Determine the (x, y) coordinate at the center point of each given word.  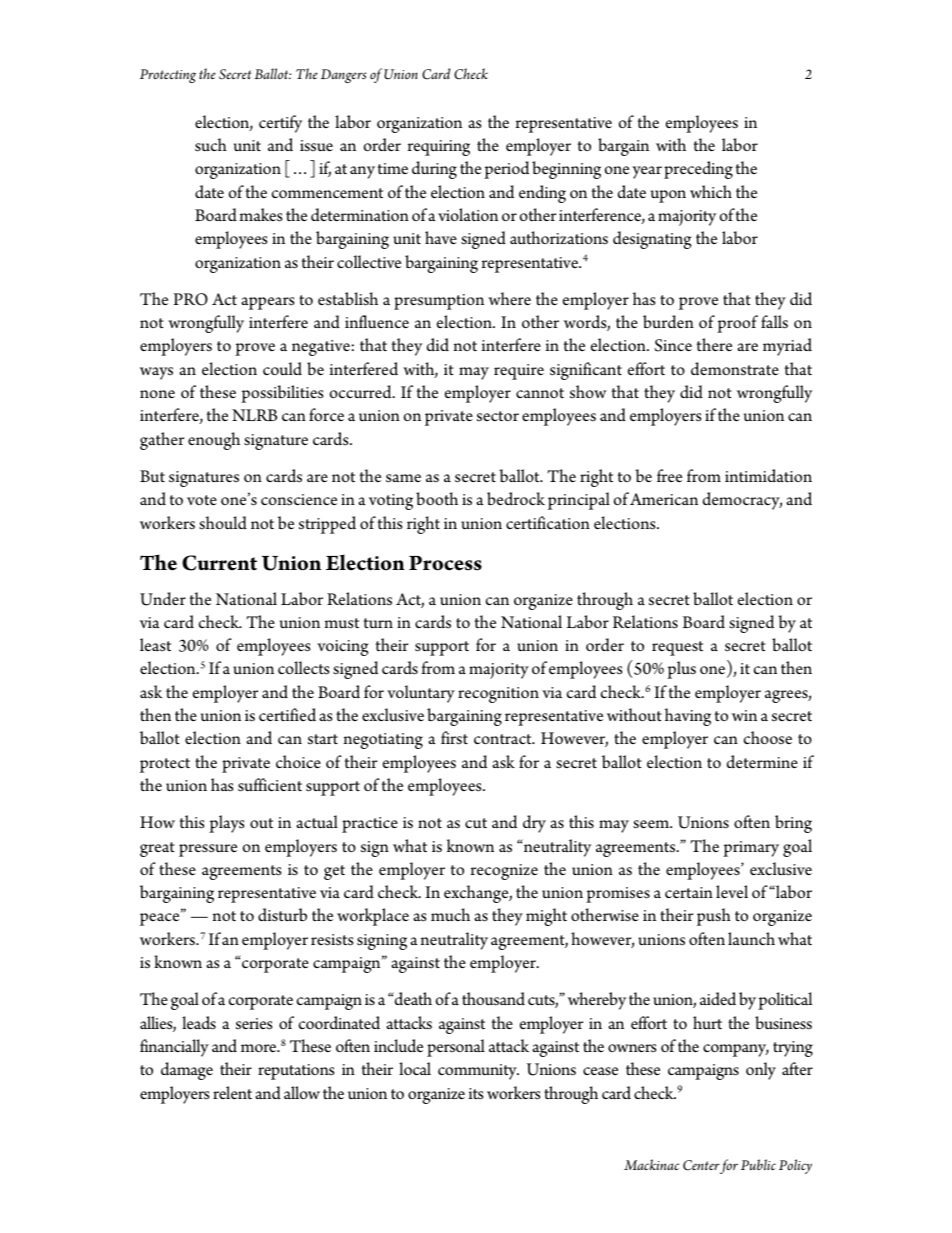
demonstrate (735, 368)
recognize (504, 872)
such (211, 145)
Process (445, 563)
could (282, 369)
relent (232, 1092)
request (677, 648)
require (519, 372)
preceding (698, 170)
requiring (439, 148)
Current (219, 563)
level (732, 891)
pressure (208, 850)
